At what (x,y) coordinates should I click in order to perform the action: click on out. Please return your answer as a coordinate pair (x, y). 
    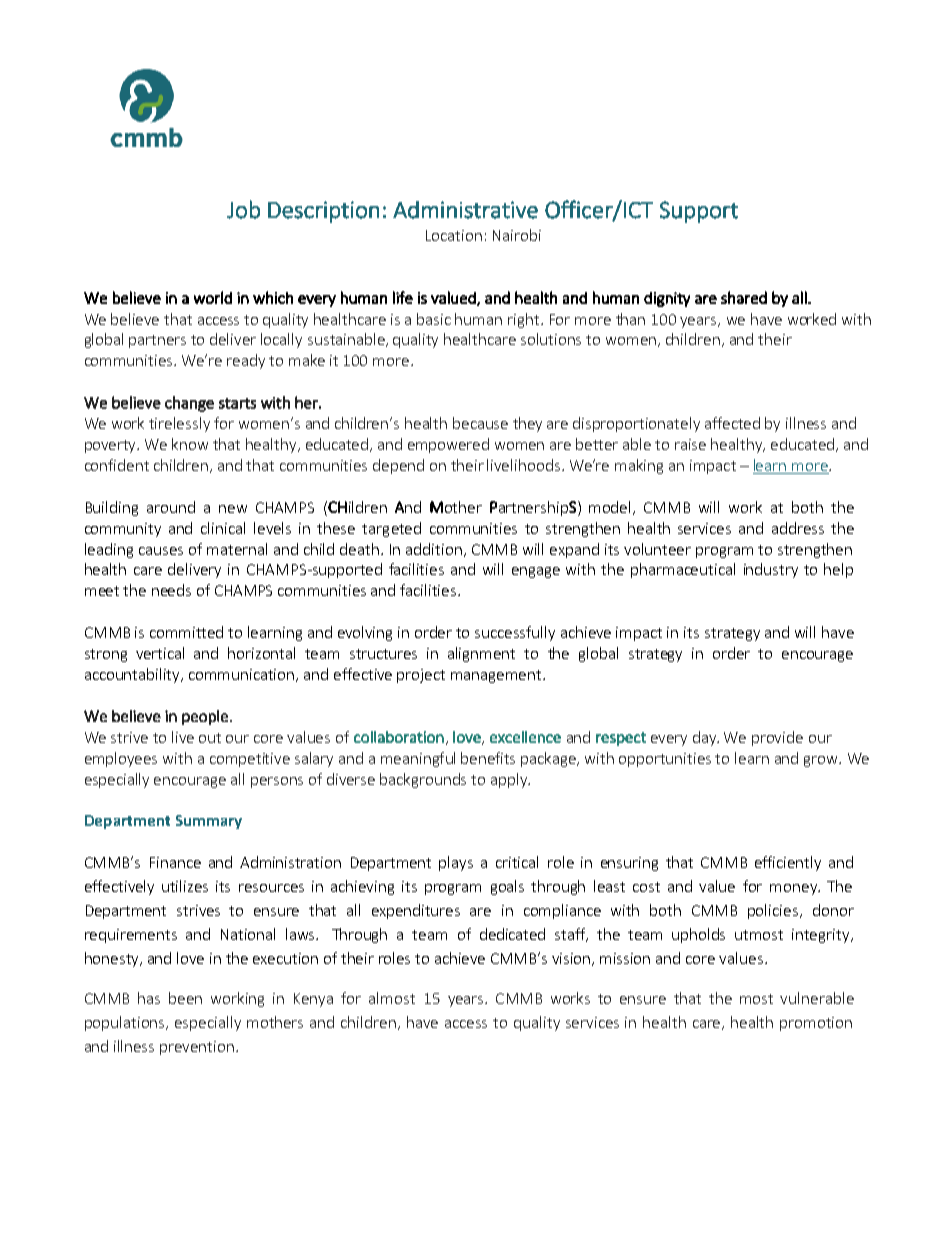
    Looking at the image, I should click on (210, 738).
